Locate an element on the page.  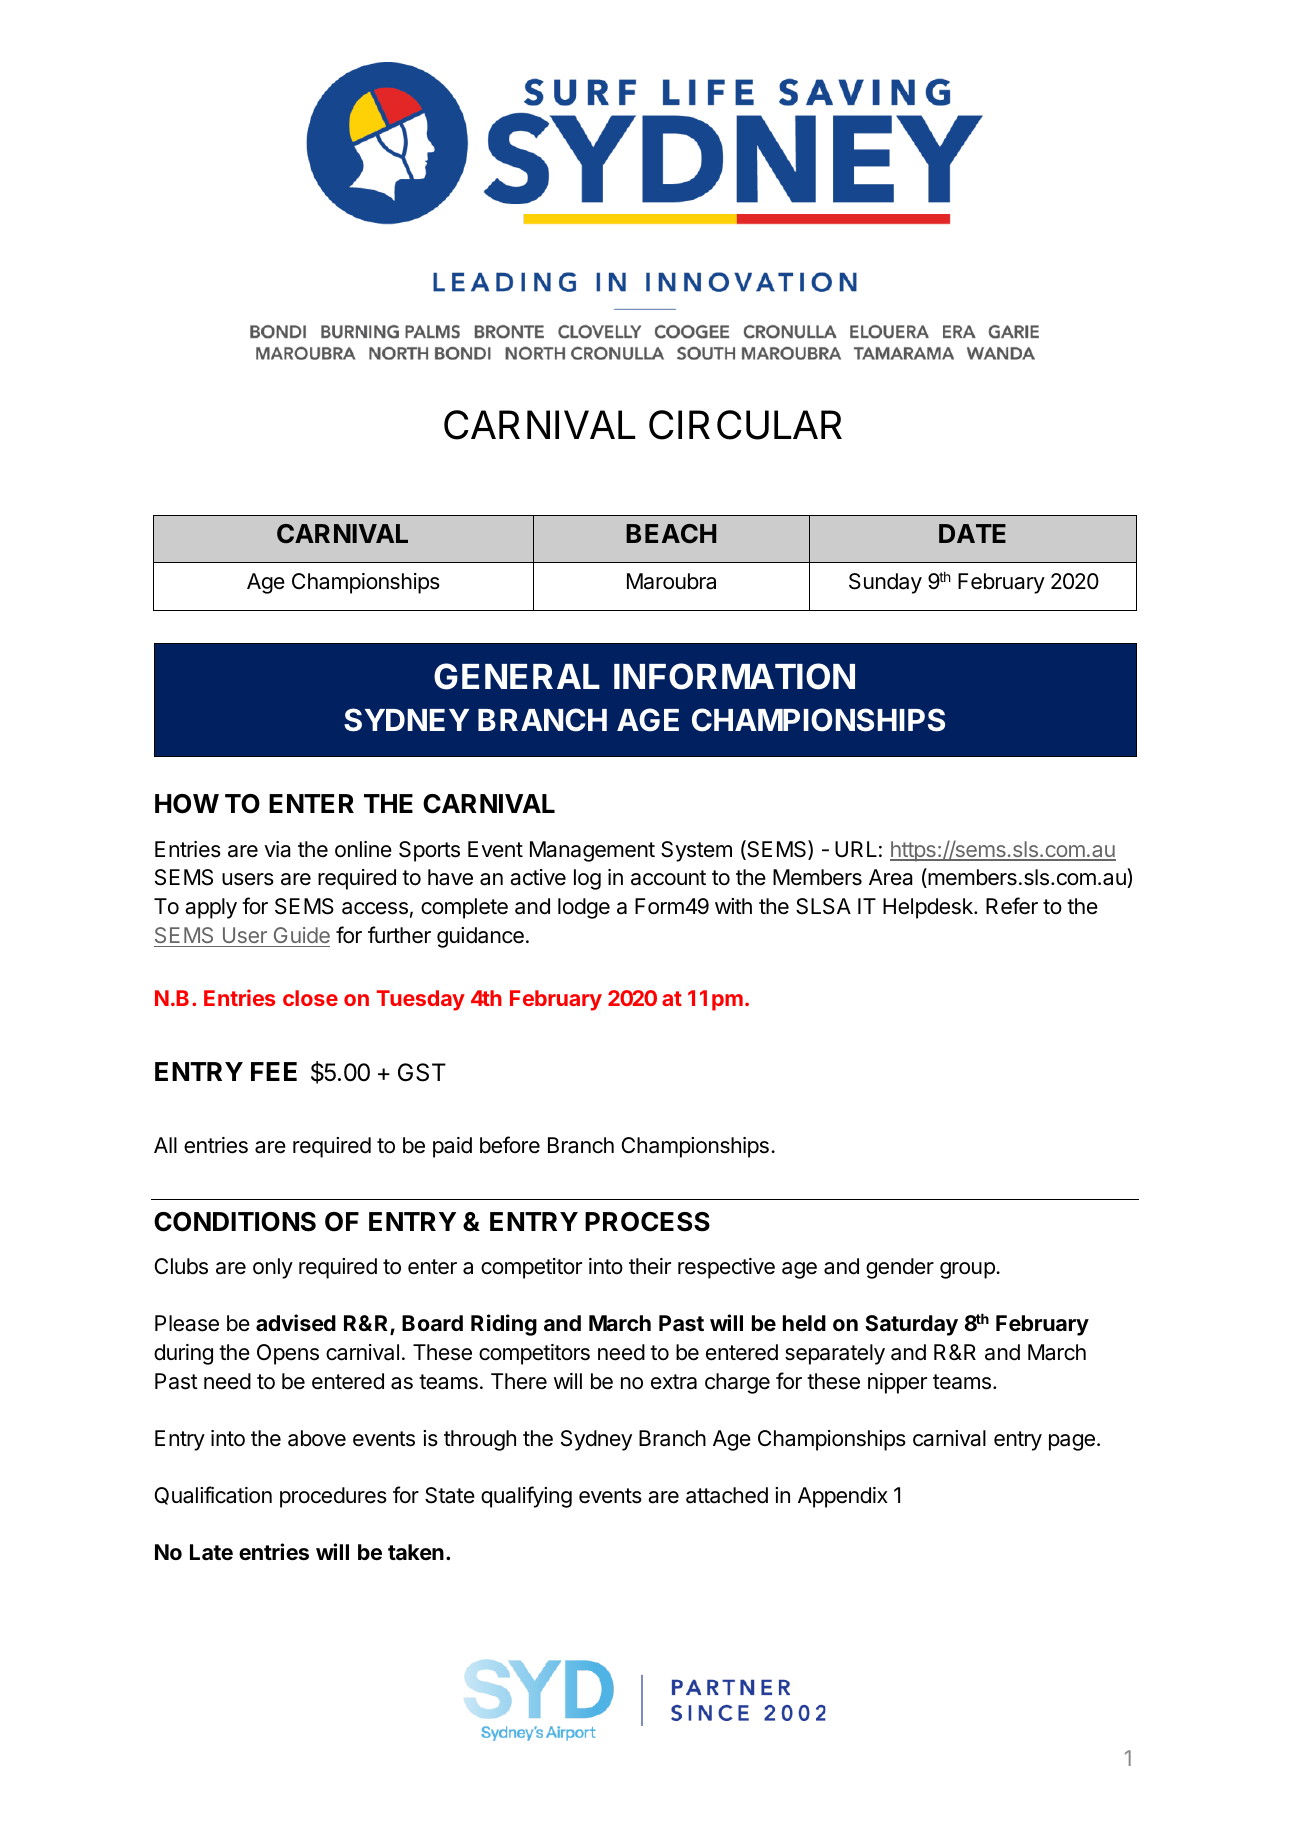
BEACH is located at coordinates (671, 533).
